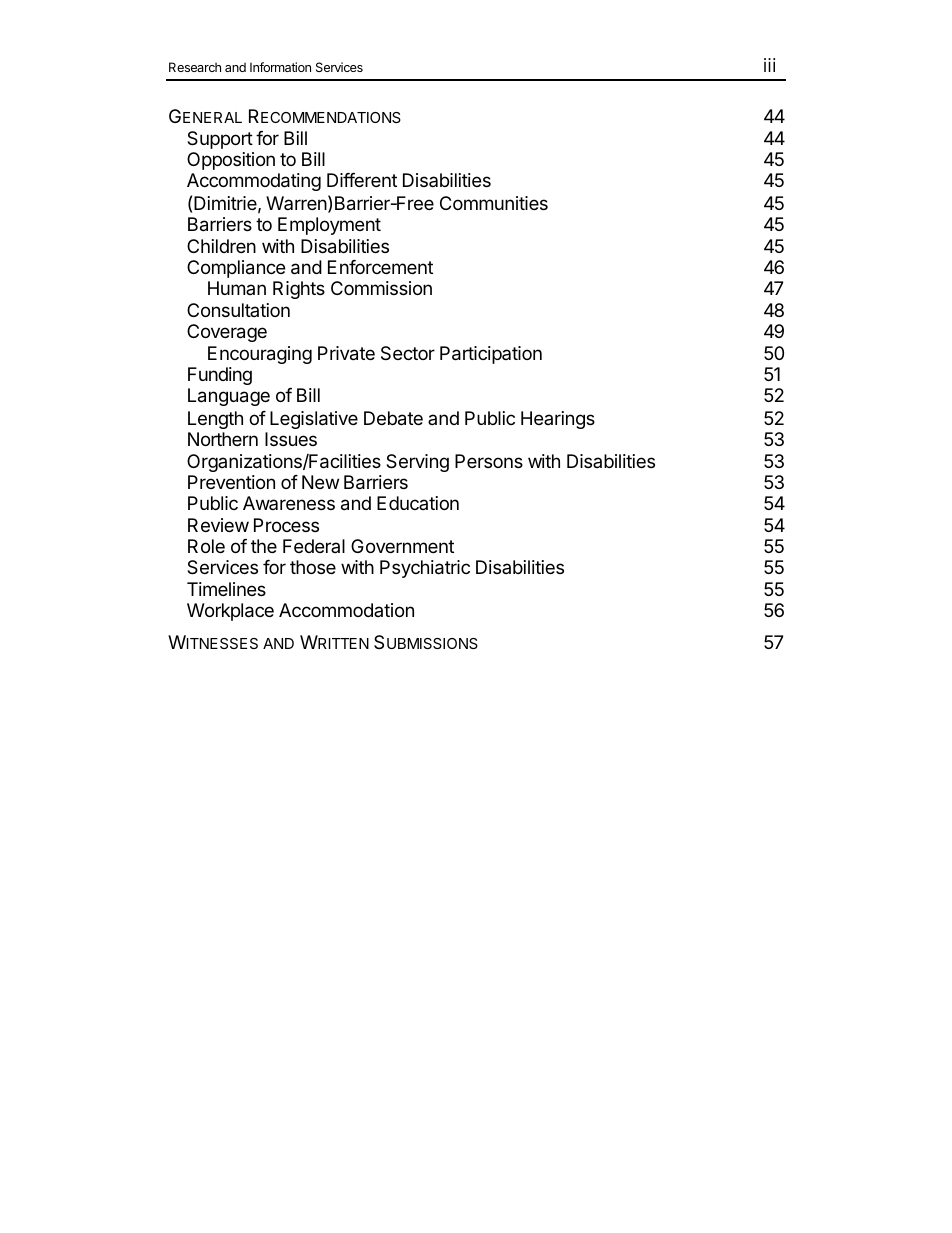 This screenshot has height=1233, width=952. I want to click on Different, so click(362, 180).
